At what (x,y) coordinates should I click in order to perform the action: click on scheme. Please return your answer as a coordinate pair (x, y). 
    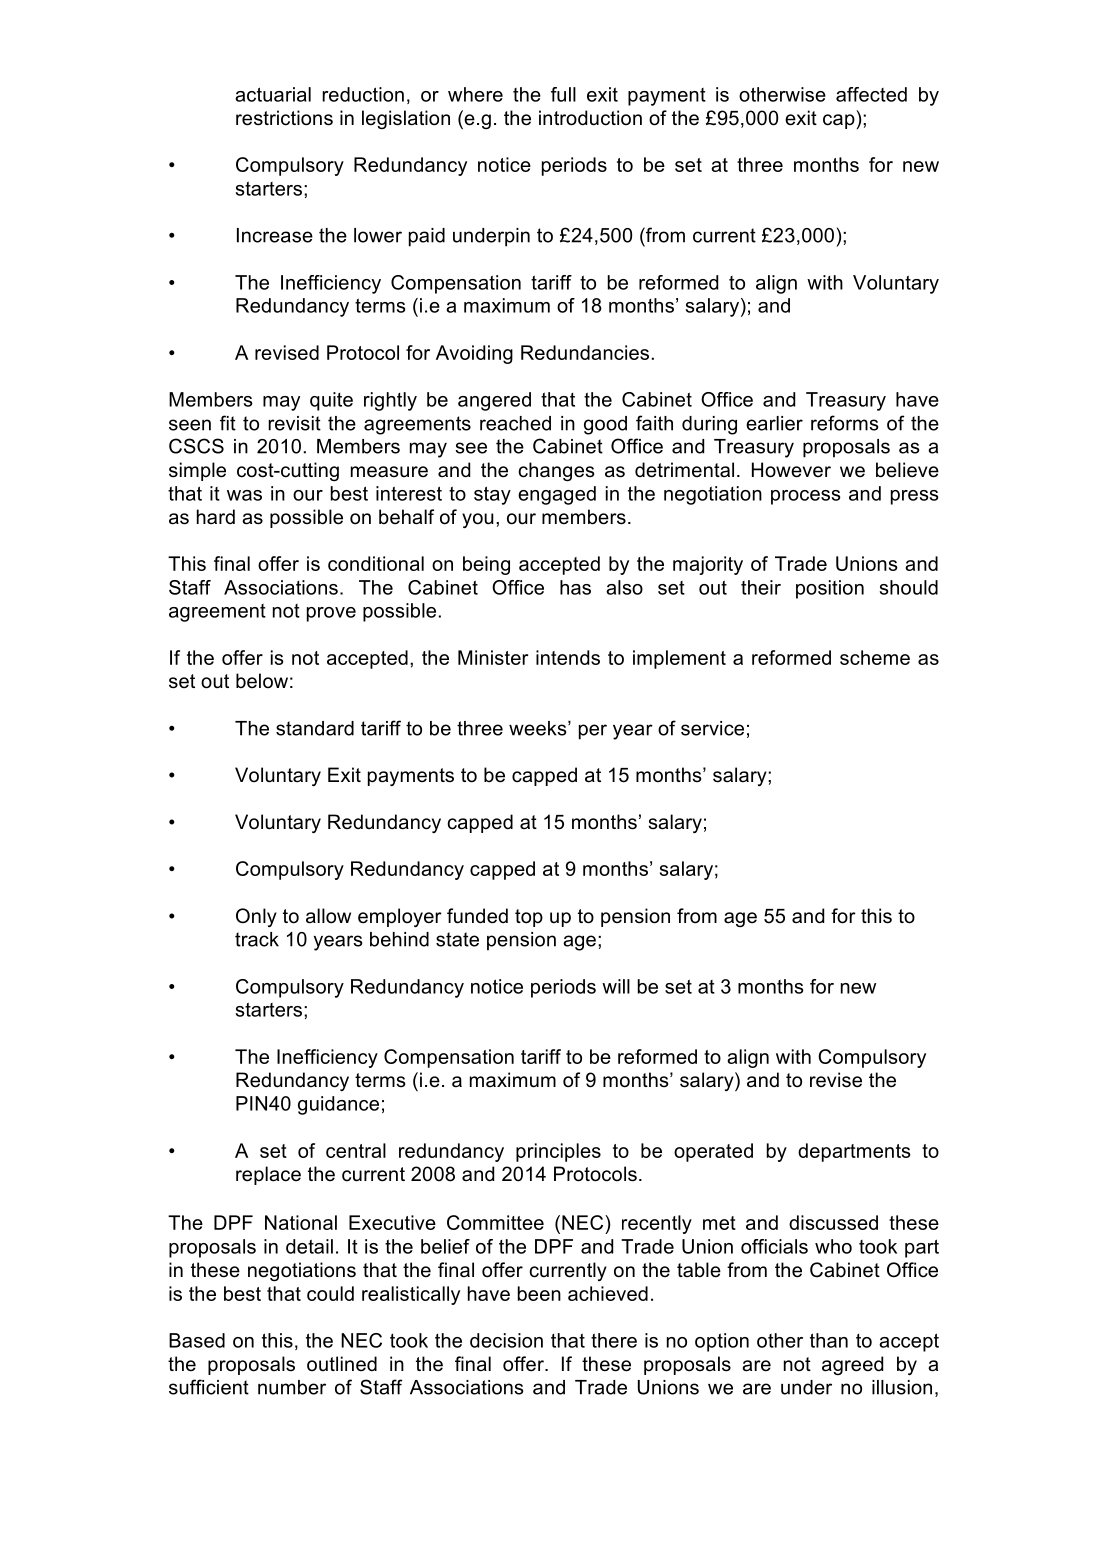
    Looking at the image, I should click on (875, 657).
